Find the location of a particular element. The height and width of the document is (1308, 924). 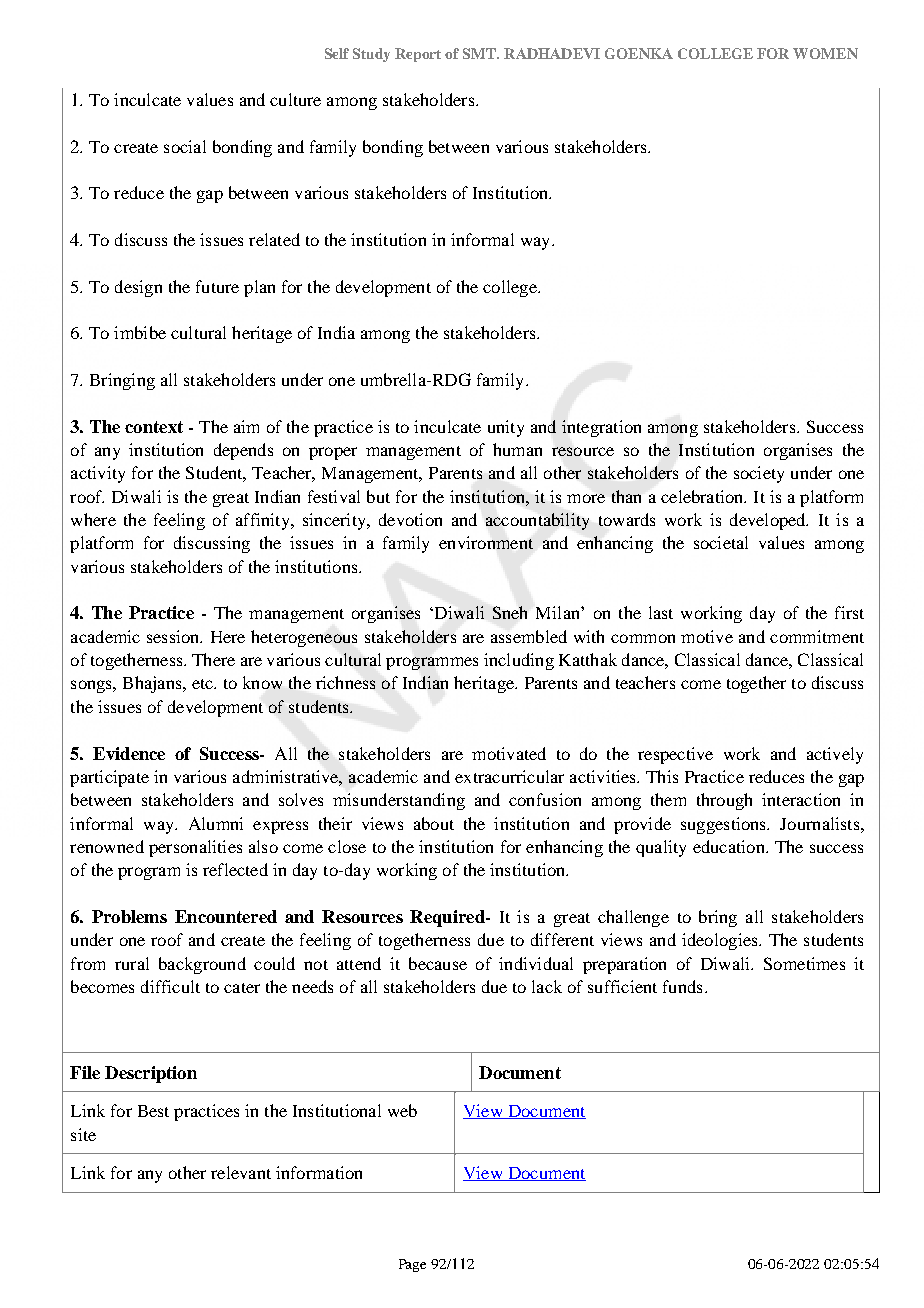

SMT is located at coordinates (481, 53).
